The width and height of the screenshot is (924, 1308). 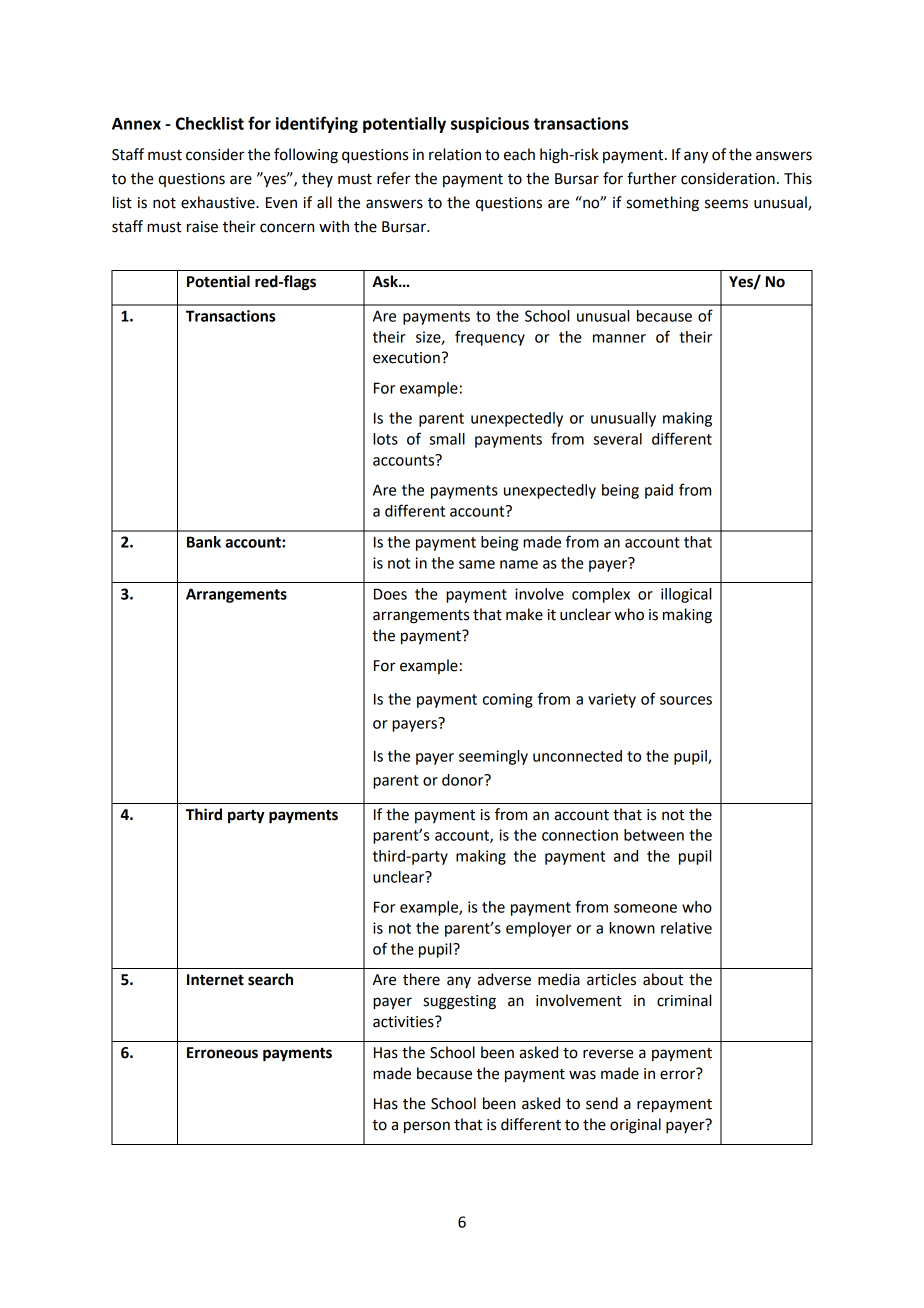 I want to click on Bank, so click(x=204, y=542).
